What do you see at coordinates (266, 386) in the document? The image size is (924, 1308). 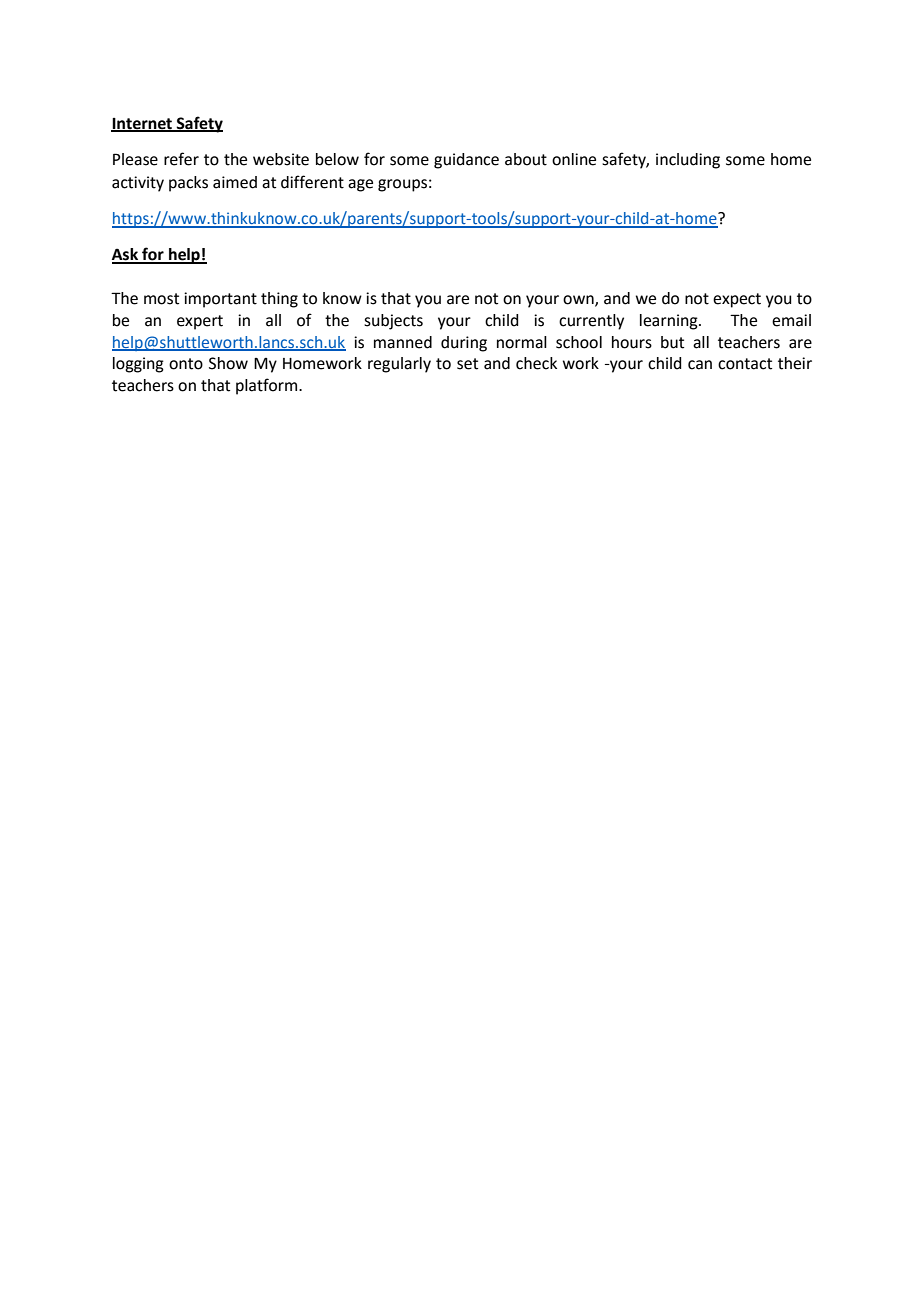 I see `platform` at bounding box center [266, 386].
